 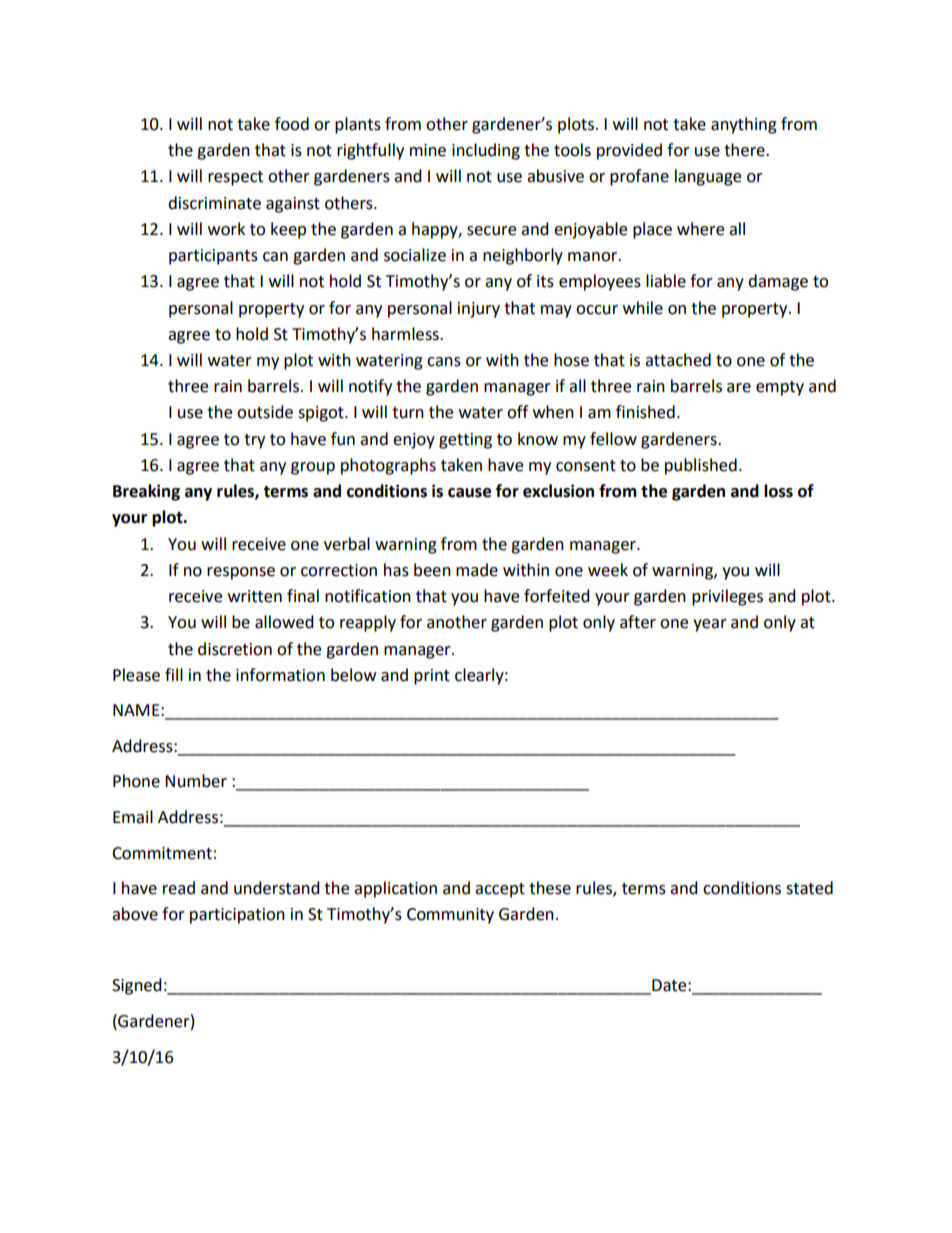 I want to click on there, so click(x=745, y=150).
